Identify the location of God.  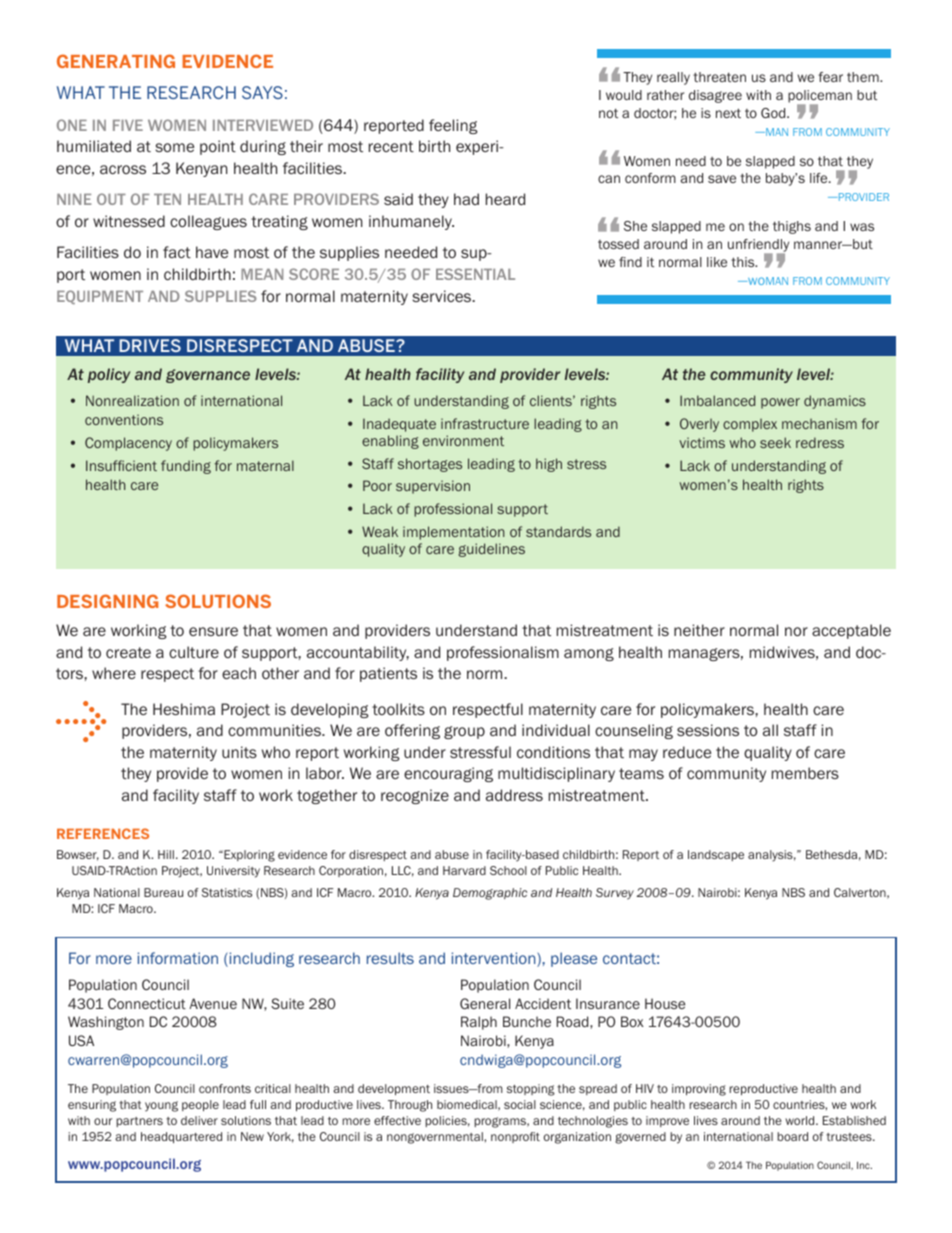
(774, 113).
